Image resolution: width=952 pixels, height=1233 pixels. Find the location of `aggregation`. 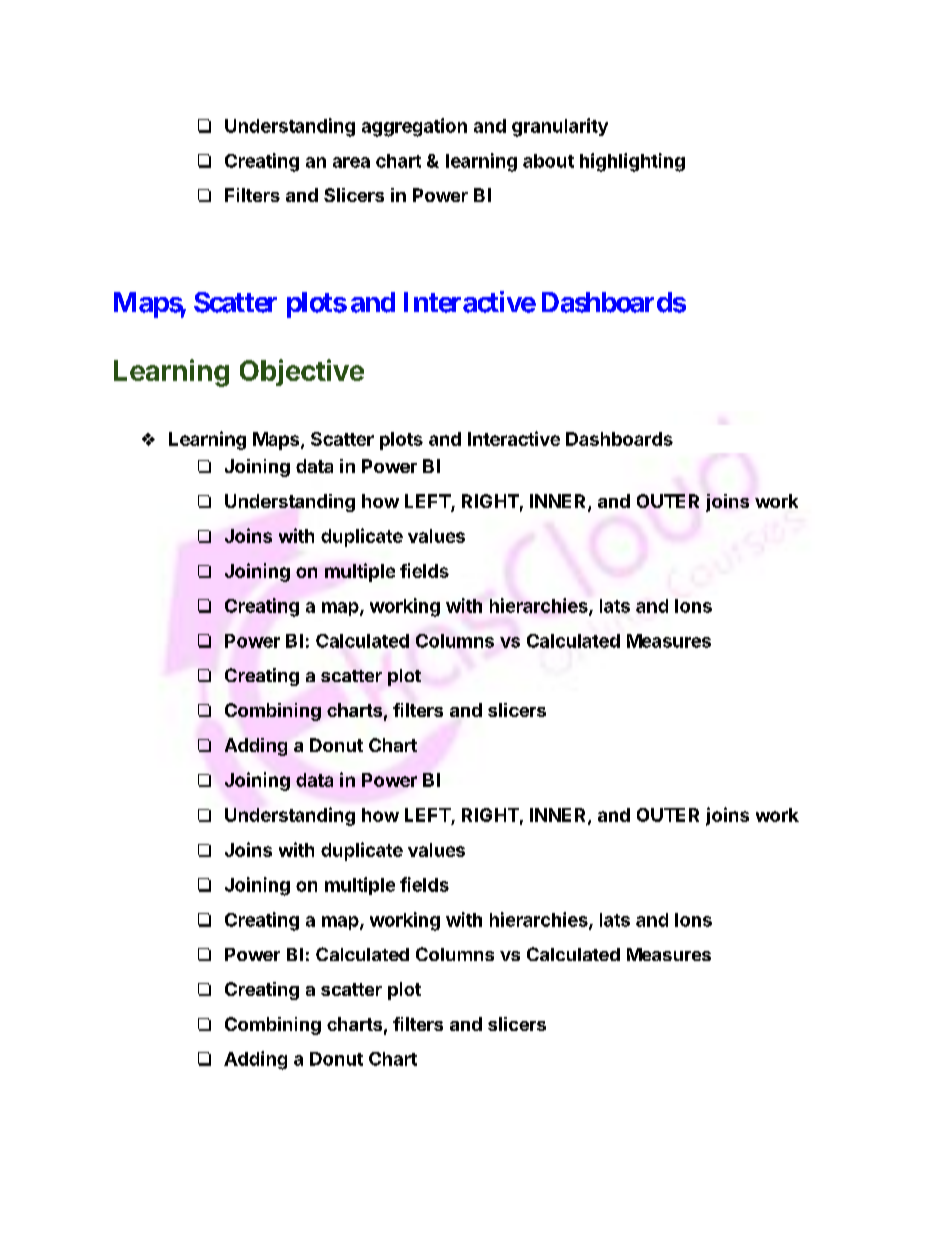

aggregation is located at coordinates (414, 127).
